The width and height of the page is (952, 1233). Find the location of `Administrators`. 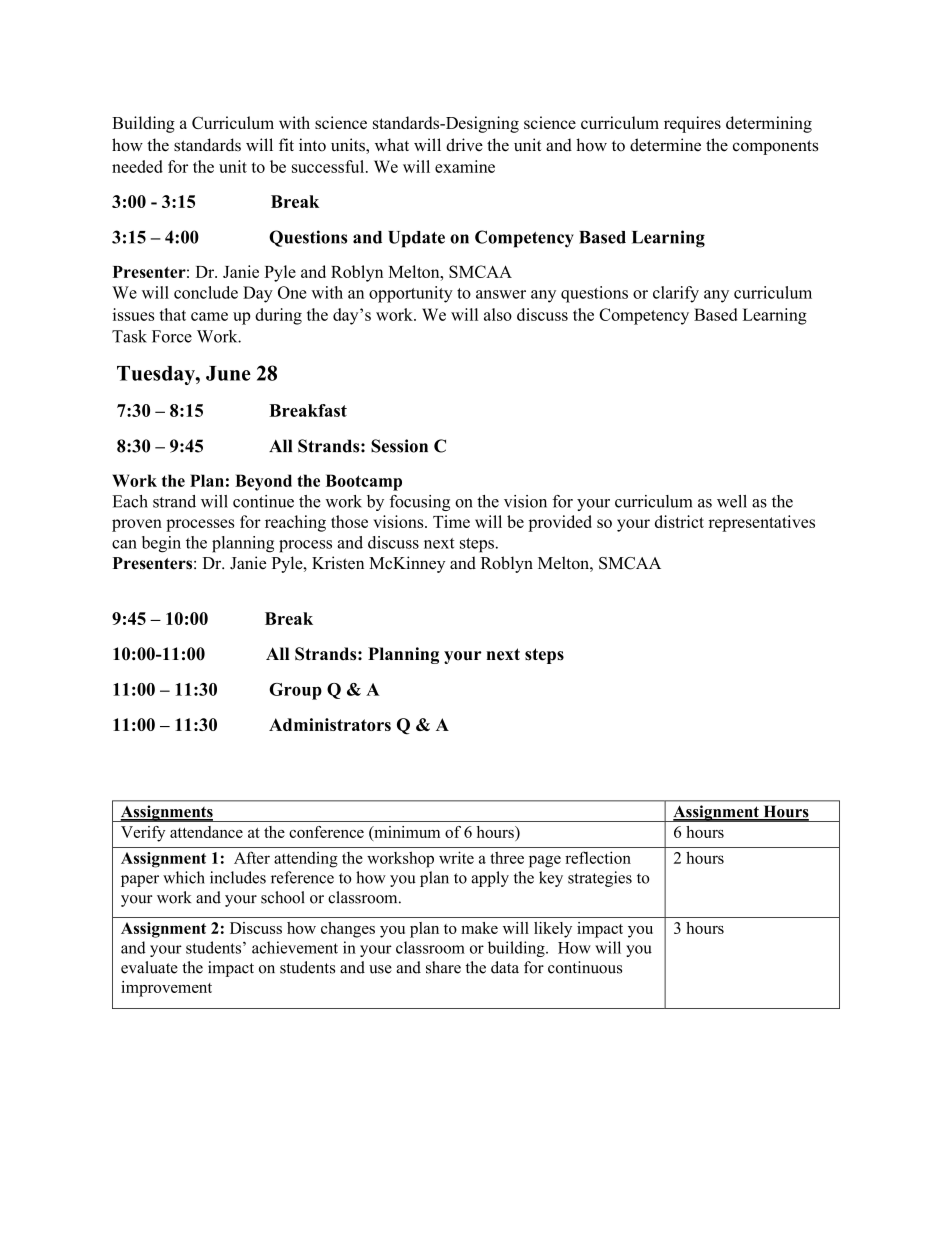

Administrators is located at coordinates (330, 724).
